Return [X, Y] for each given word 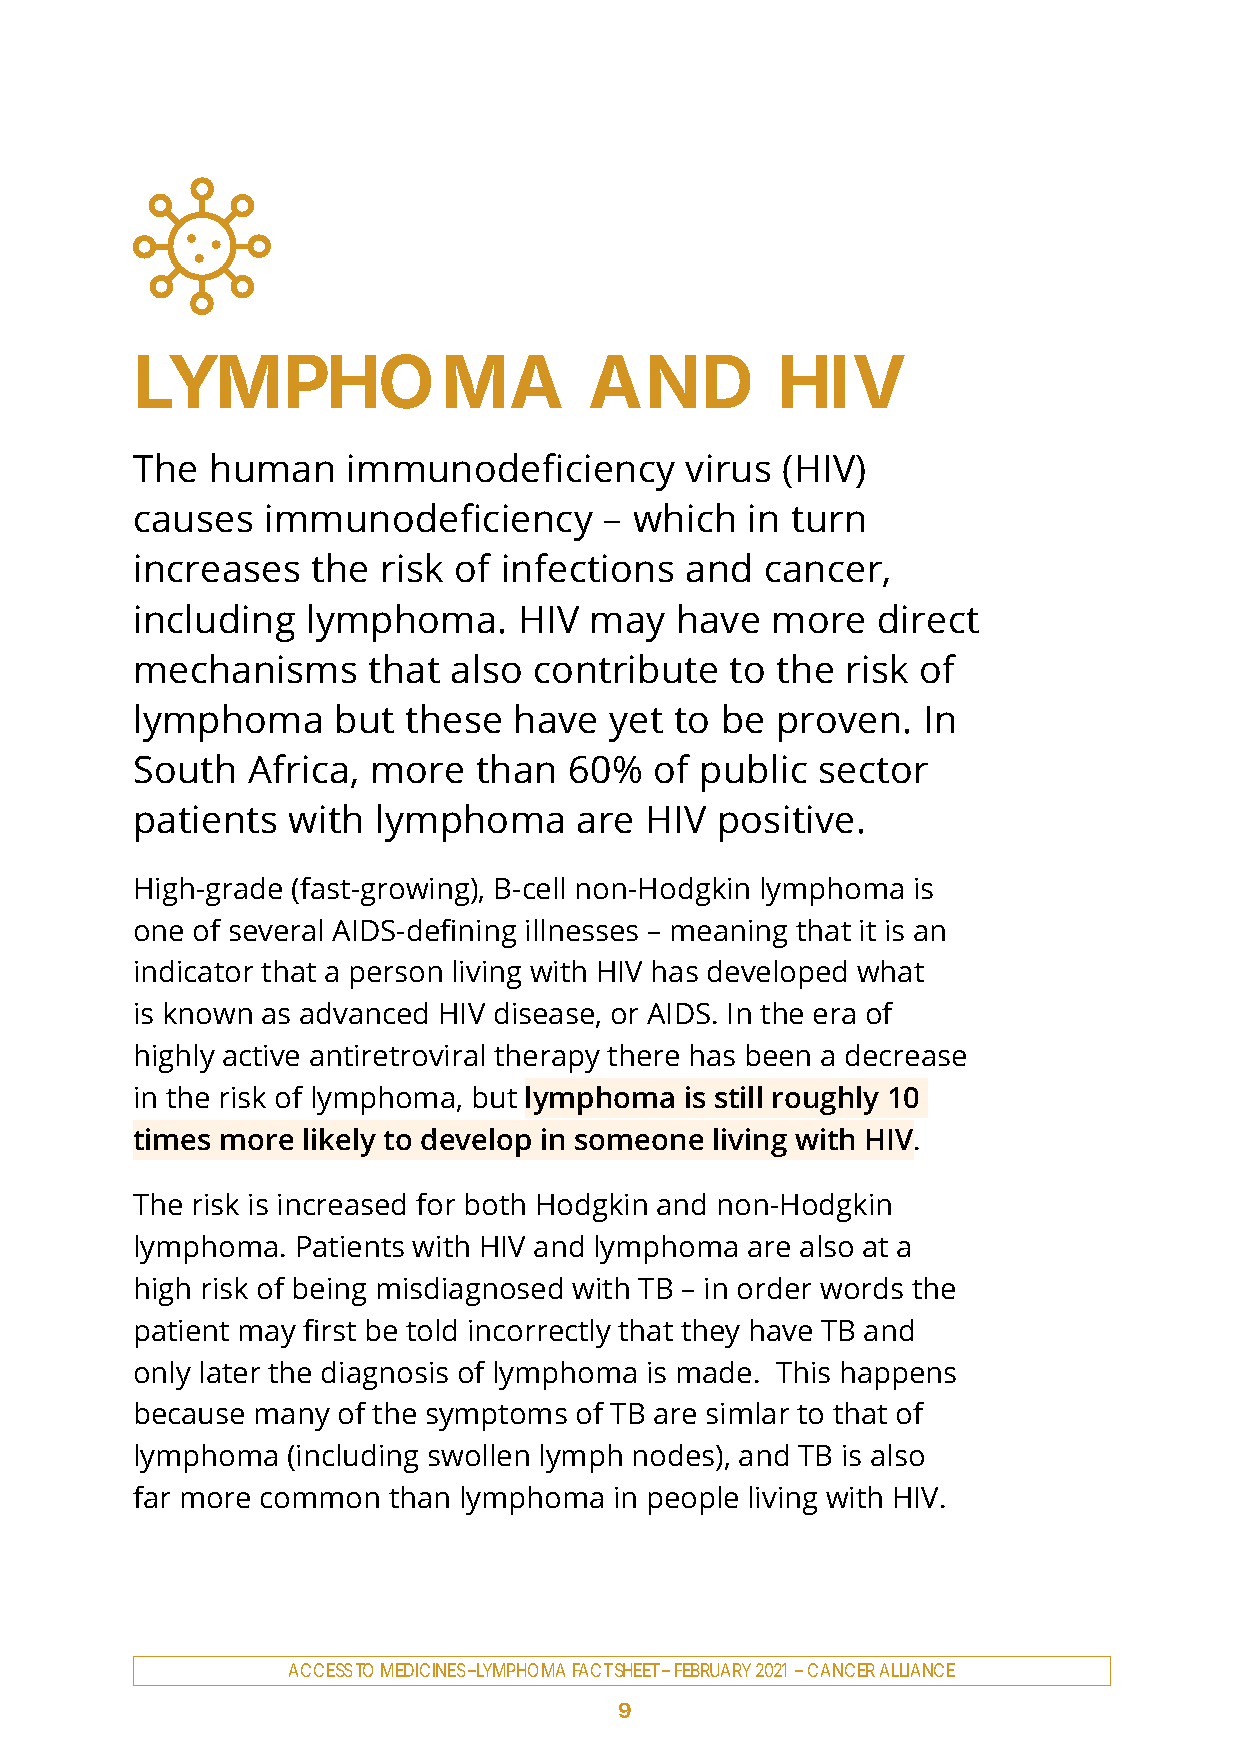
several [276, 930]
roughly [826, 1100]
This [803, 1372]
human [272, 467]
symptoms [497, 1418]
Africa [297, 768]
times [172, 1139]
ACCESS [320, 1670]
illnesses [582, 930]
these [453, 718]
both [495, 1204]
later [230, 1372]
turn [828, 519]
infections [588, 567]
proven [839, 727]
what [890, 971]
